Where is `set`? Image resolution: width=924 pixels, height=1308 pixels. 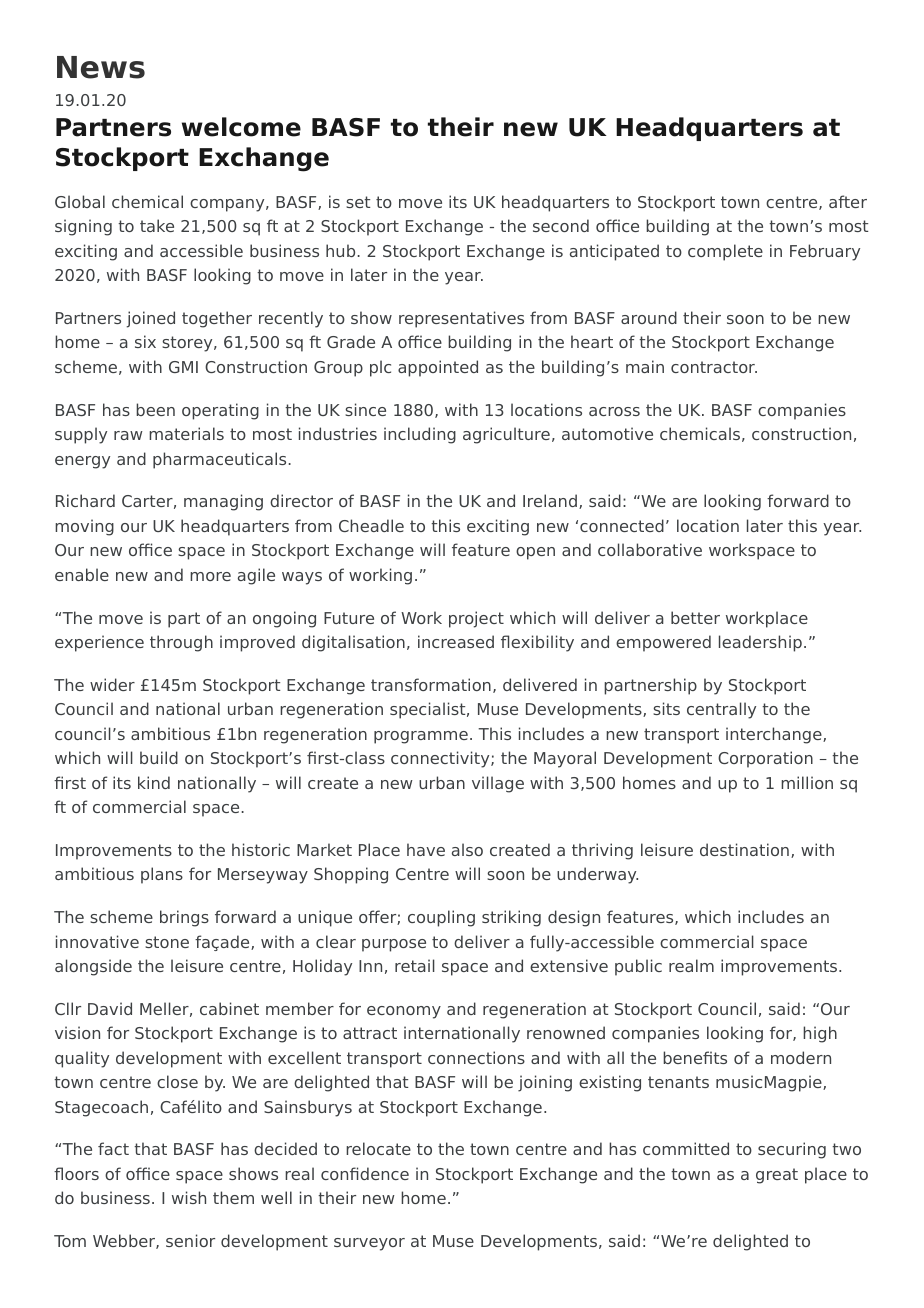 set is located at coordinates (358, 202).
